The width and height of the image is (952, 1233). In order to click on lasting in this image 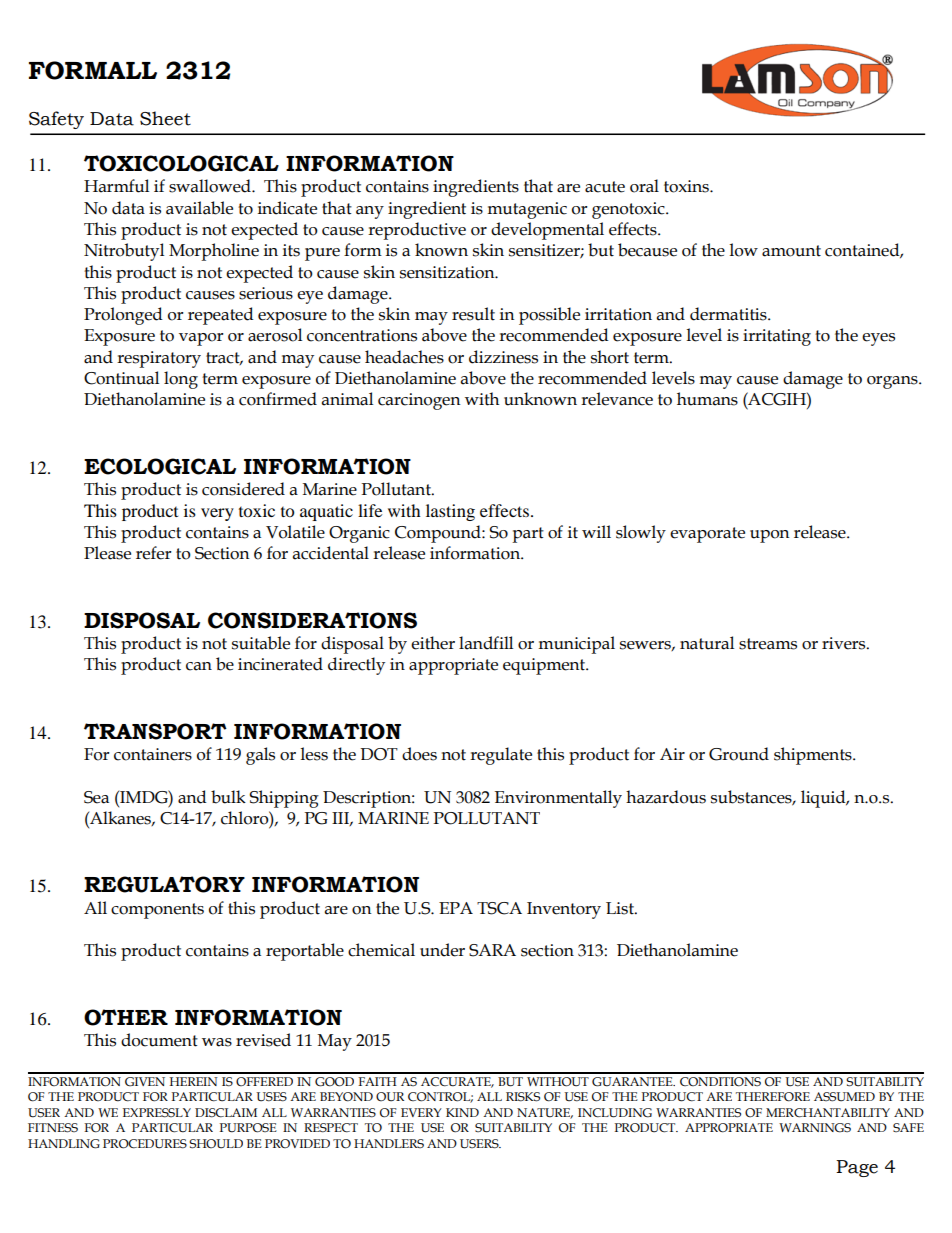, I will do `click(450, 512)`.
